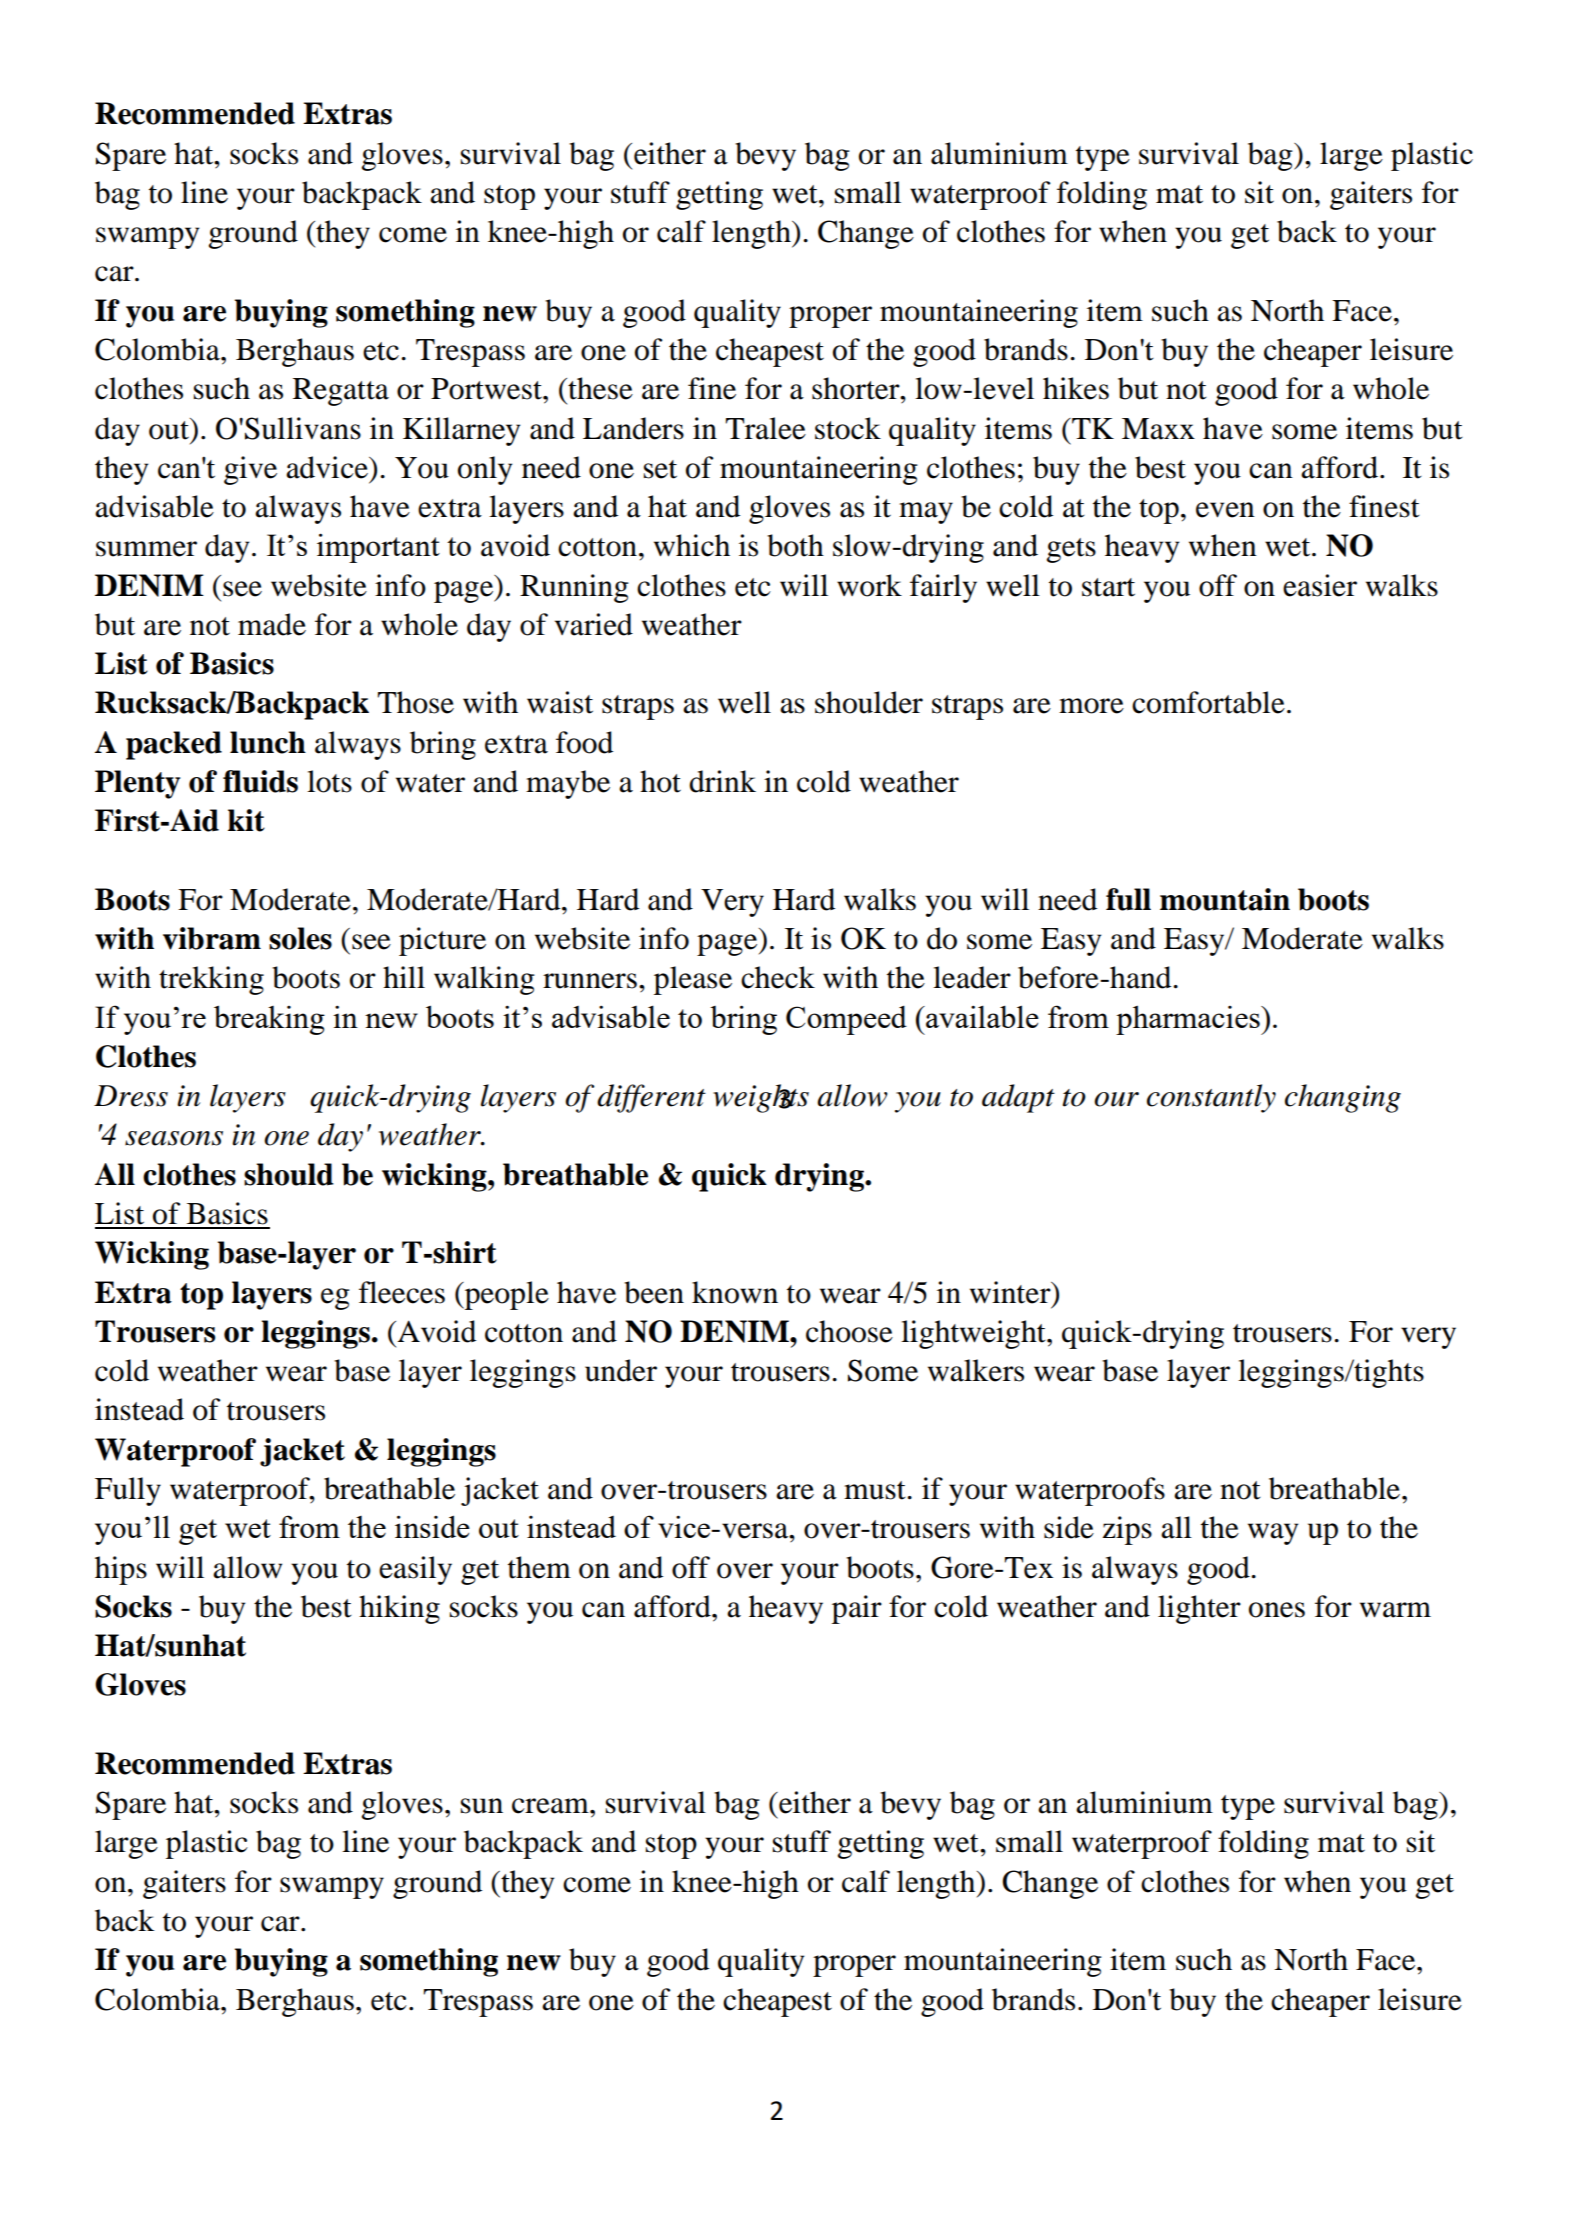 This image has width=1570, height=2220. Describe the element at coordinates (848, 428) in the image. I see `stock` at that location.
